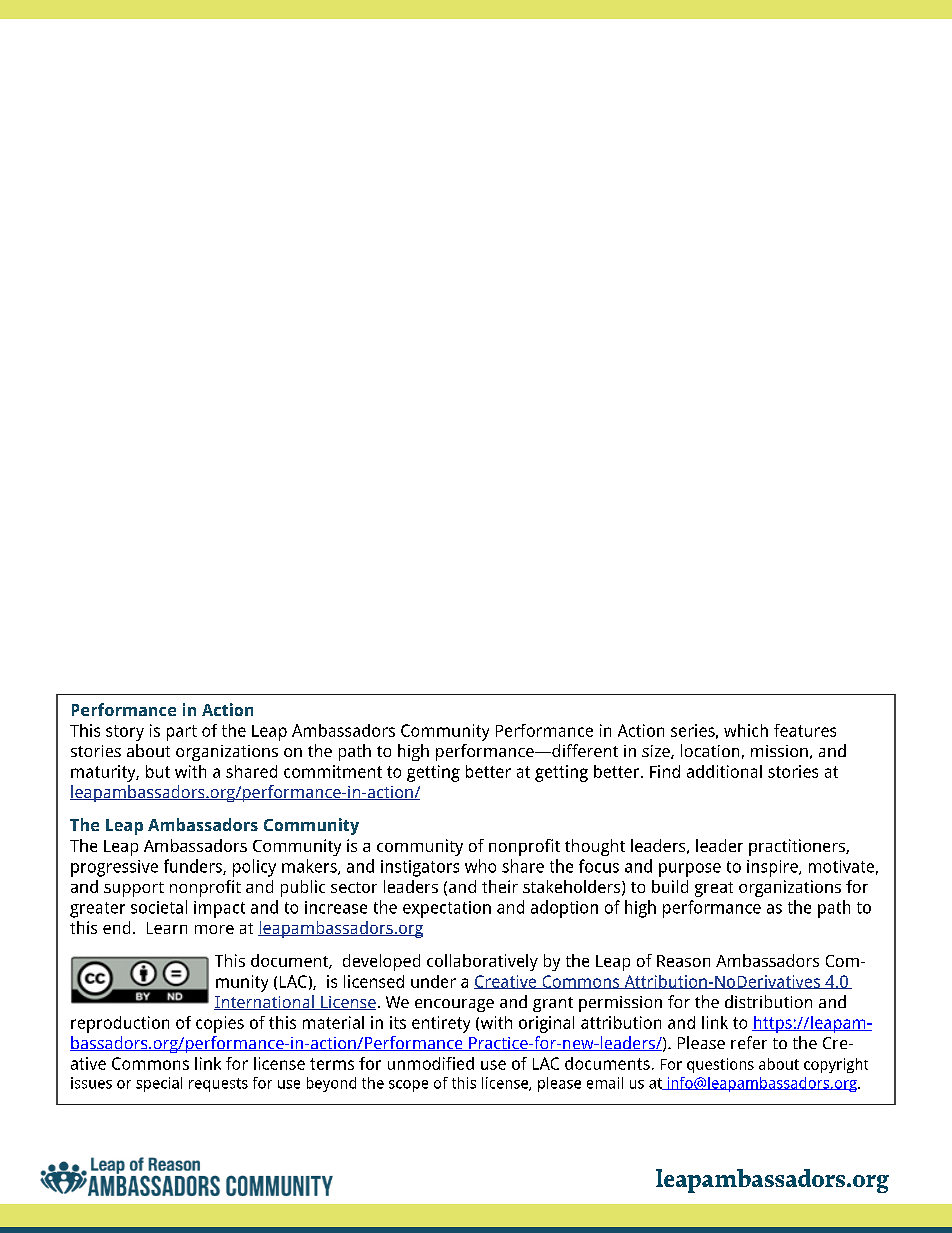  I want to click on developed, so click(381, 962).
